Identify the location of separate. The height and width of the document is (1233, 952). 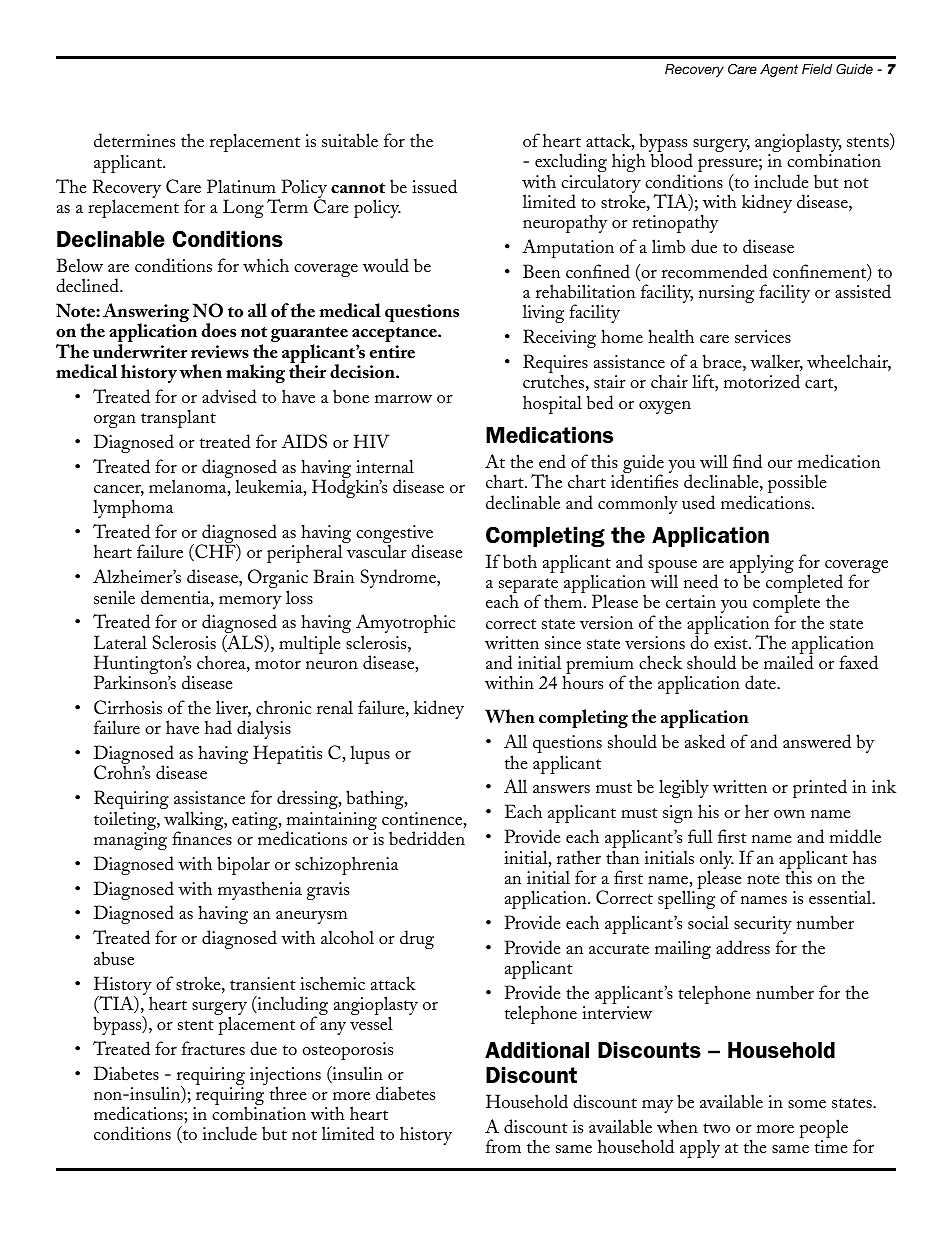
(528, 587).
